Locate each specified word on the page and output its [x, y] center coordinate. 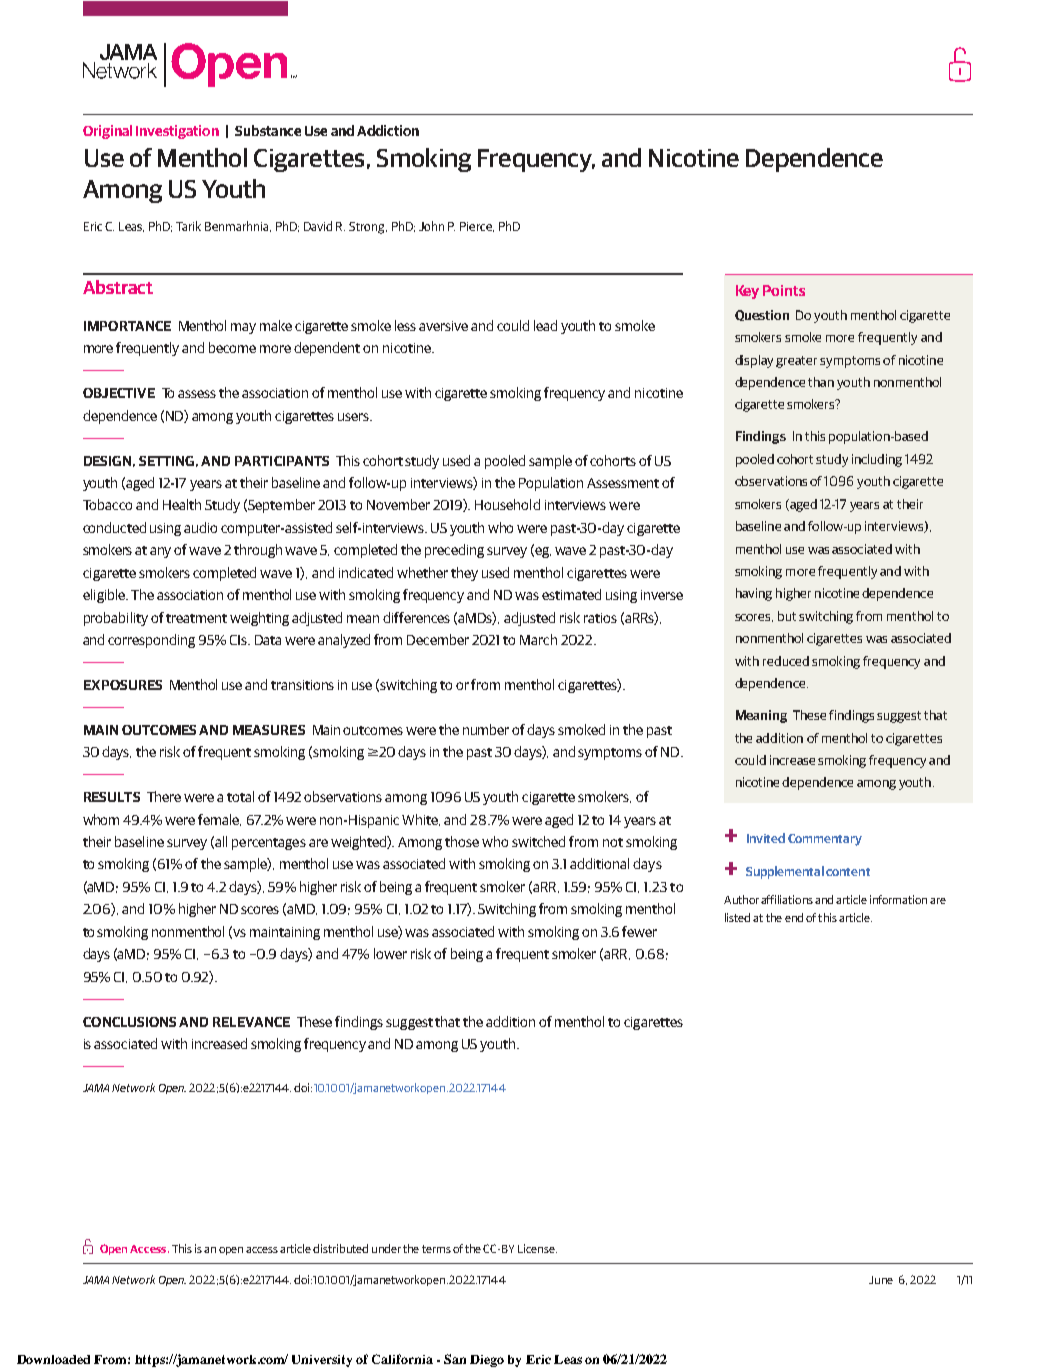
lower [390, 953]
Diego [487, 1361]
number [486, 729]
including [877, 460]
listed [737, 917]
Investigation [177, 132]
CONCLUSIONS [129, 1022]
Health [182, 504]
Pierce [477, 227]
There [164, 796]
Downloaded [53, 1359]
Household [507, 504]
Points [784, 290]
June [881, 1280]
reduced [786, 661]
